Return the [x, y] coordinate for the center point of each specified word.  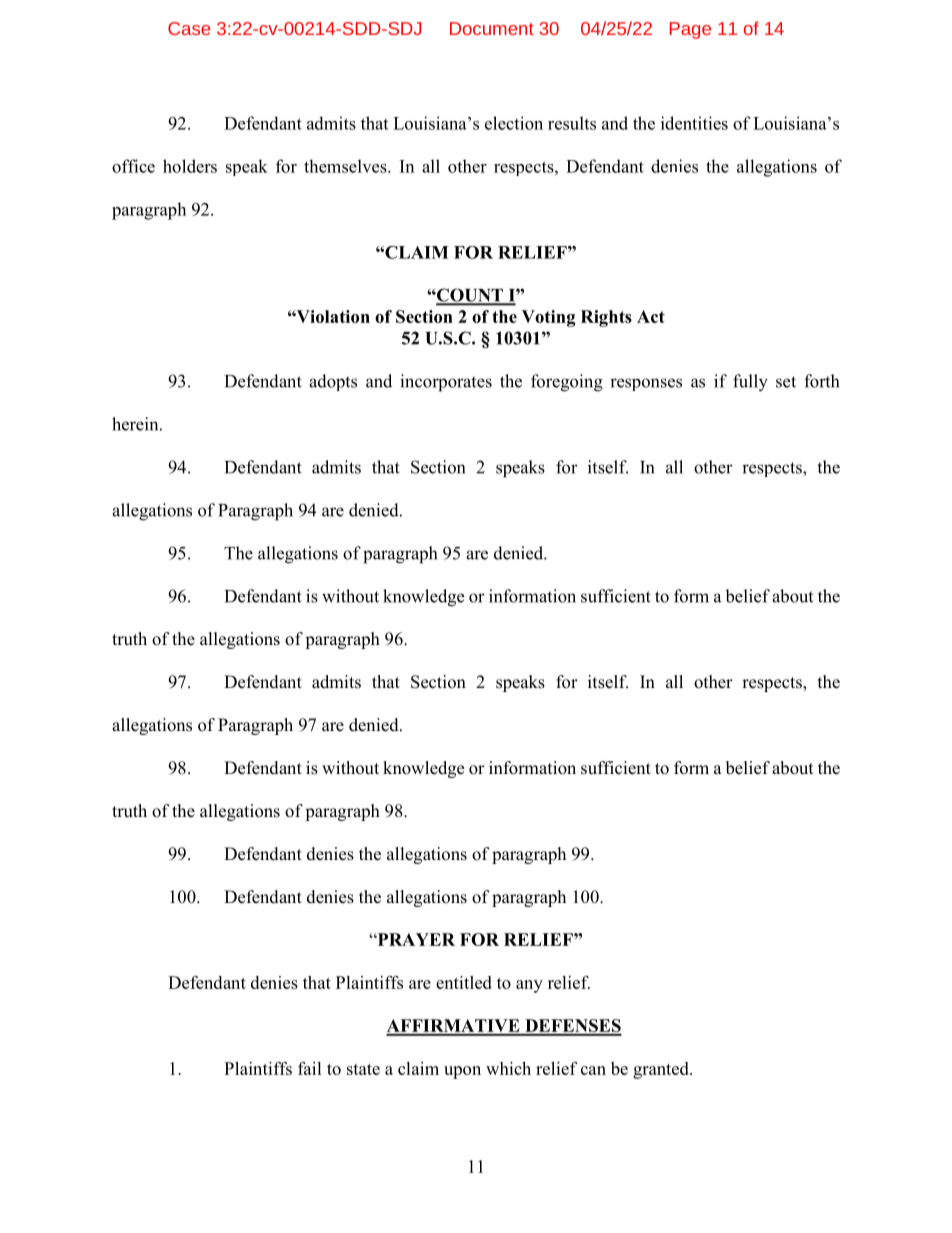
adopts [333, 382]
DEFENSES [572, 1027]
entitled [464, 982]
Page [690, 30]
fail [310, 1068]
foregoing [567, 383]
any [529, 986]
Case [189, 28]
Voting [548, 318]
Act [651, 316]
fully [750, 383]
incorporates [446, 383]
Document [492, 28]
